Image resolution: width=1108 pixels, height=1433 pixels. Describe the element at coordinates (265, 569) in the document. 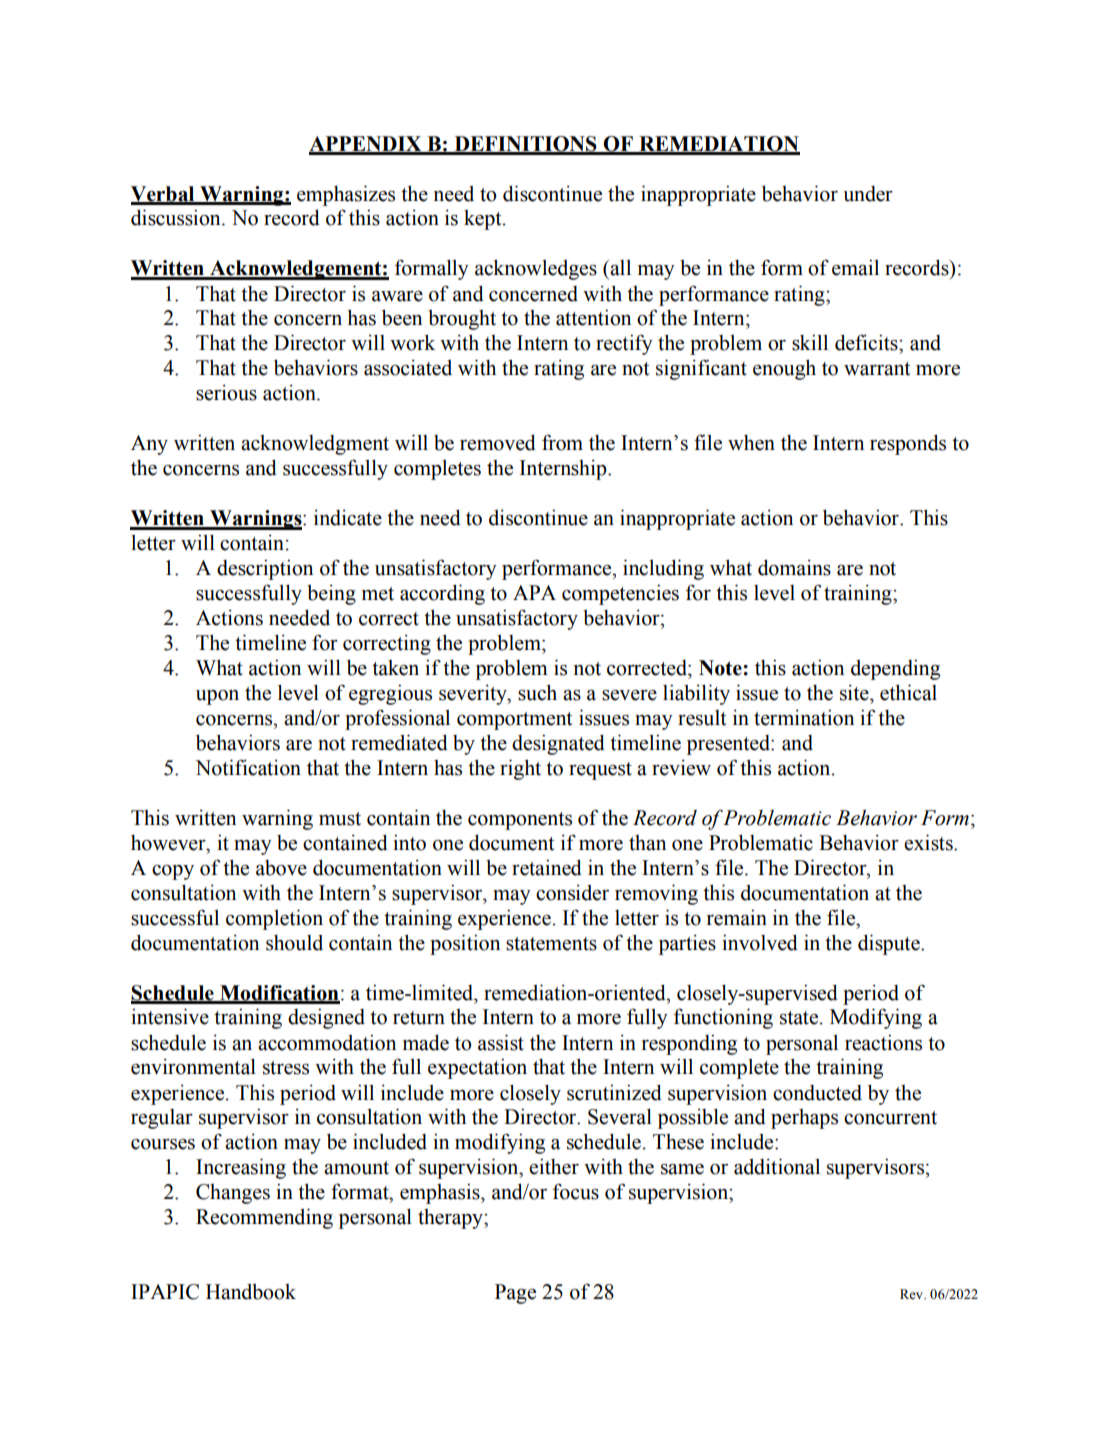

I see `description` at that location.
